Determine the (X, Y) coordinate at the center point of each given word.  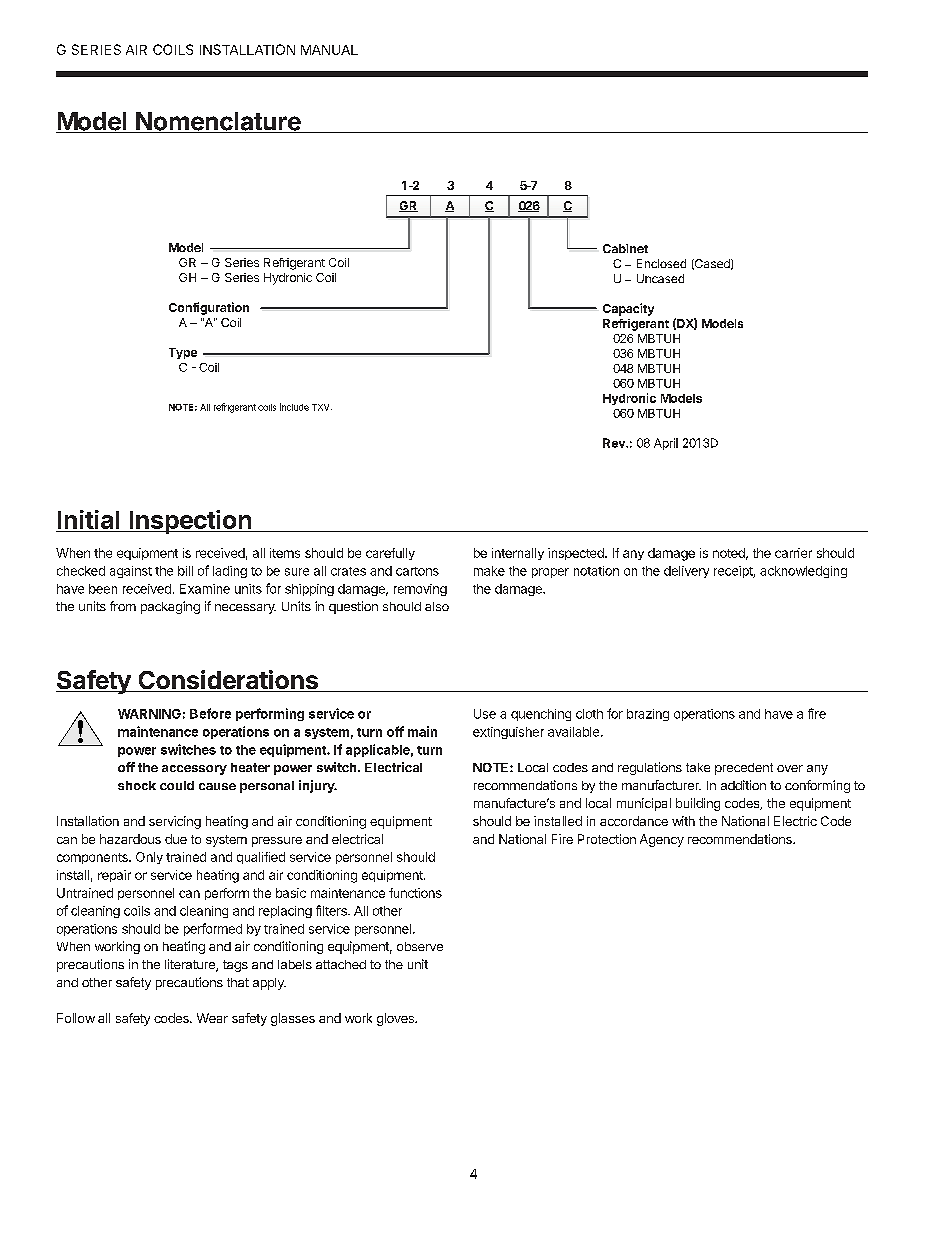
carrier (793, 553)
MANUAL (329, 50)
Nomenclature (218, 122)
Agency (662, 840)
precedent (744, 769)
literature (191, 965)
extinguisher (508, 733)
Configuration (209, 308)
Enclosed (661, 263)
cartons (417, 571)
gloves (396, 1019)
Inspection (190, 522)
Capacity (628, 309)
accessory (194, 770)
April (666, 444)
